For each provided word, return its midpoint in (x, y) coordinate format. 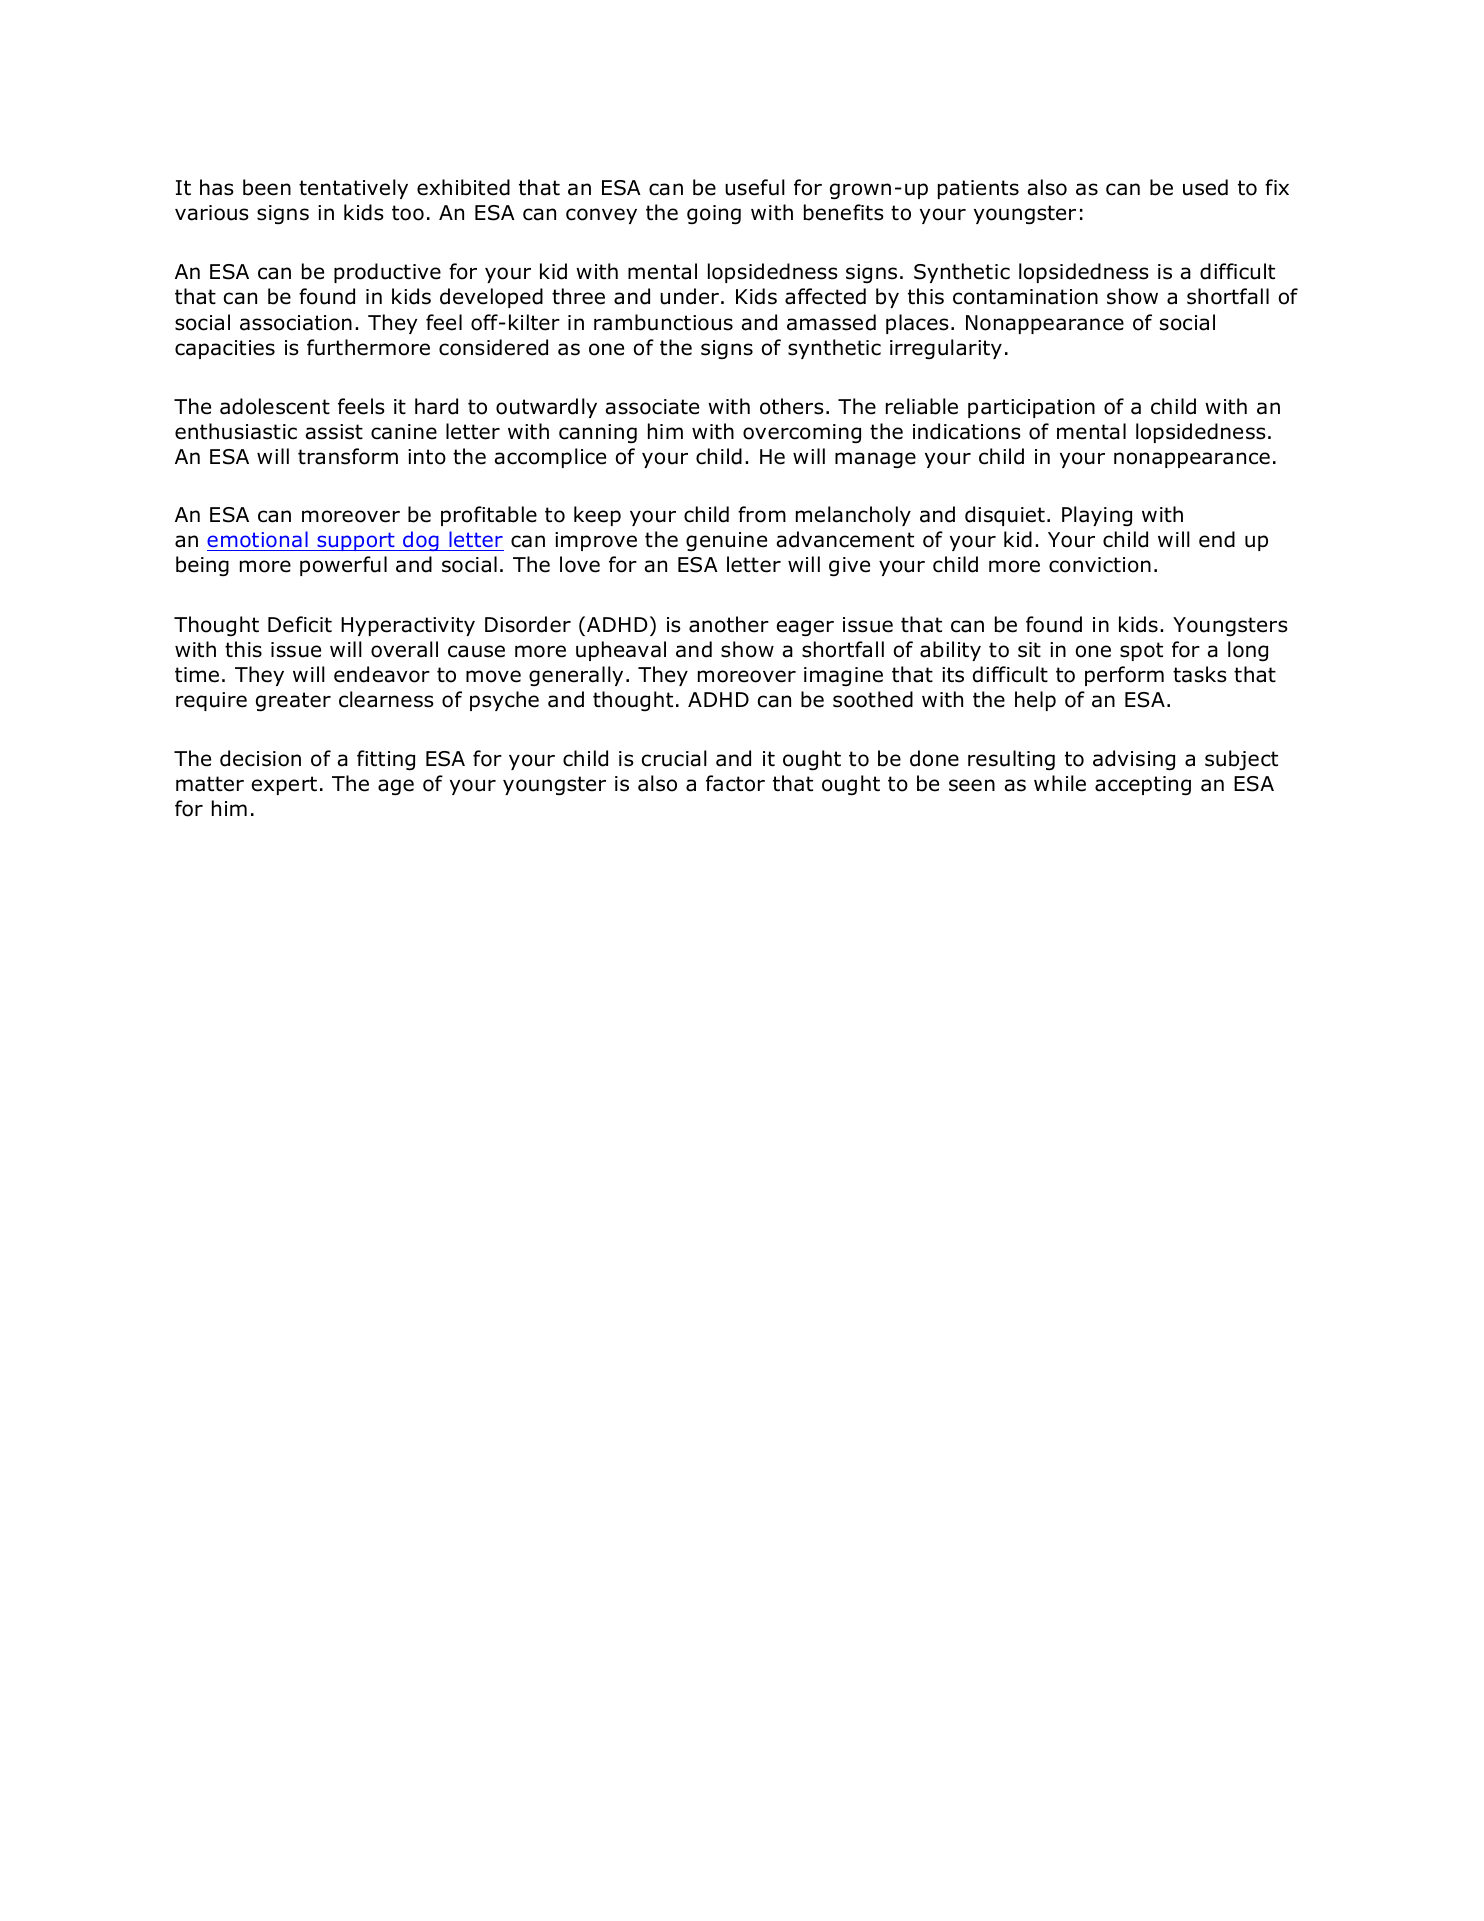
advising (1134, 760)
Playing (1097, 516)
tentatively (353, 189)
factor (735, 783)
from (762, 514)
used (1205, 187)
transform (348, 456)
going (714, 214)
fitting (386, 760)
